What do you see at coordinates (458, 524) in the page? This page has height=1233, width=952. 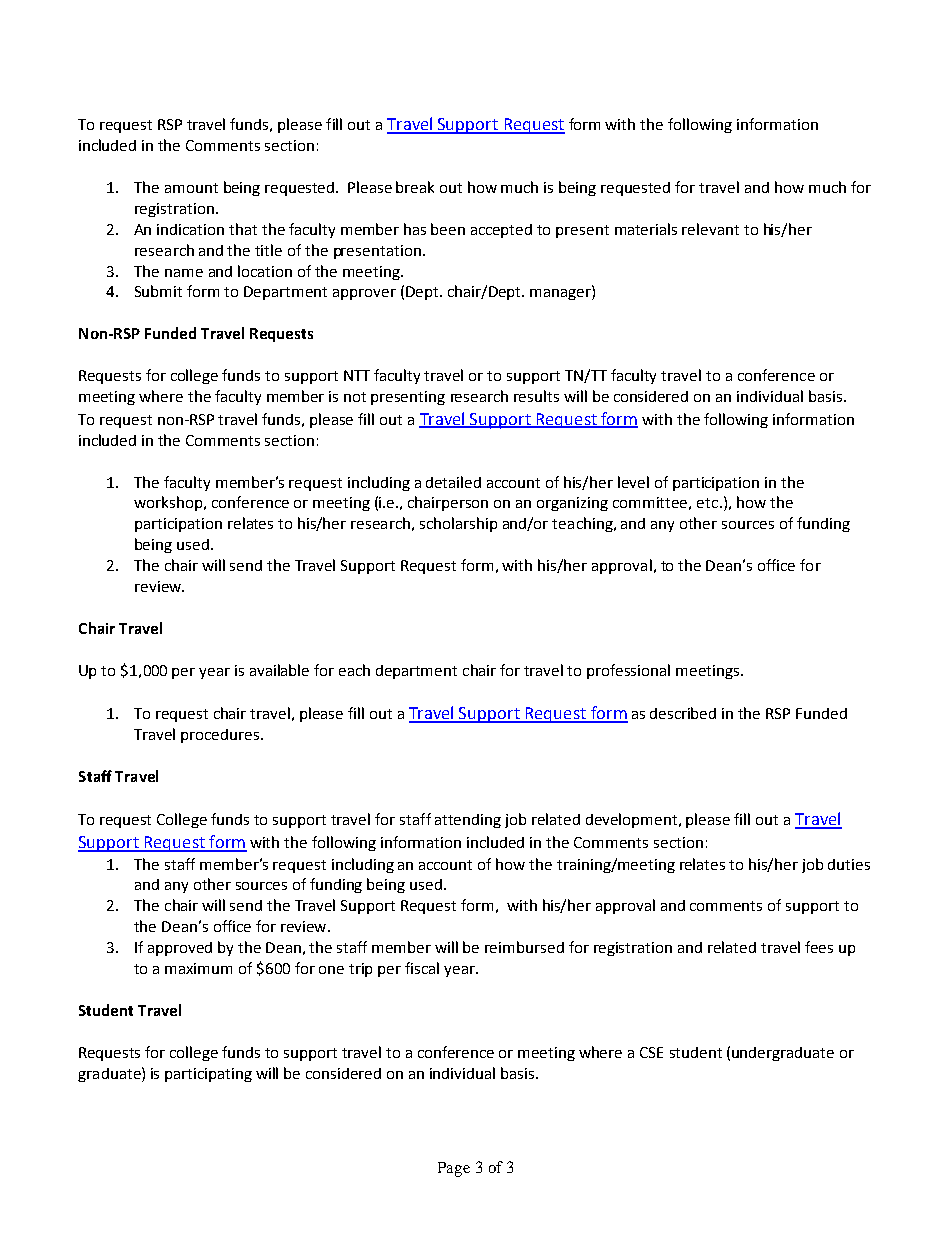 I see `scholarship` at bounding box center [458, 524].
